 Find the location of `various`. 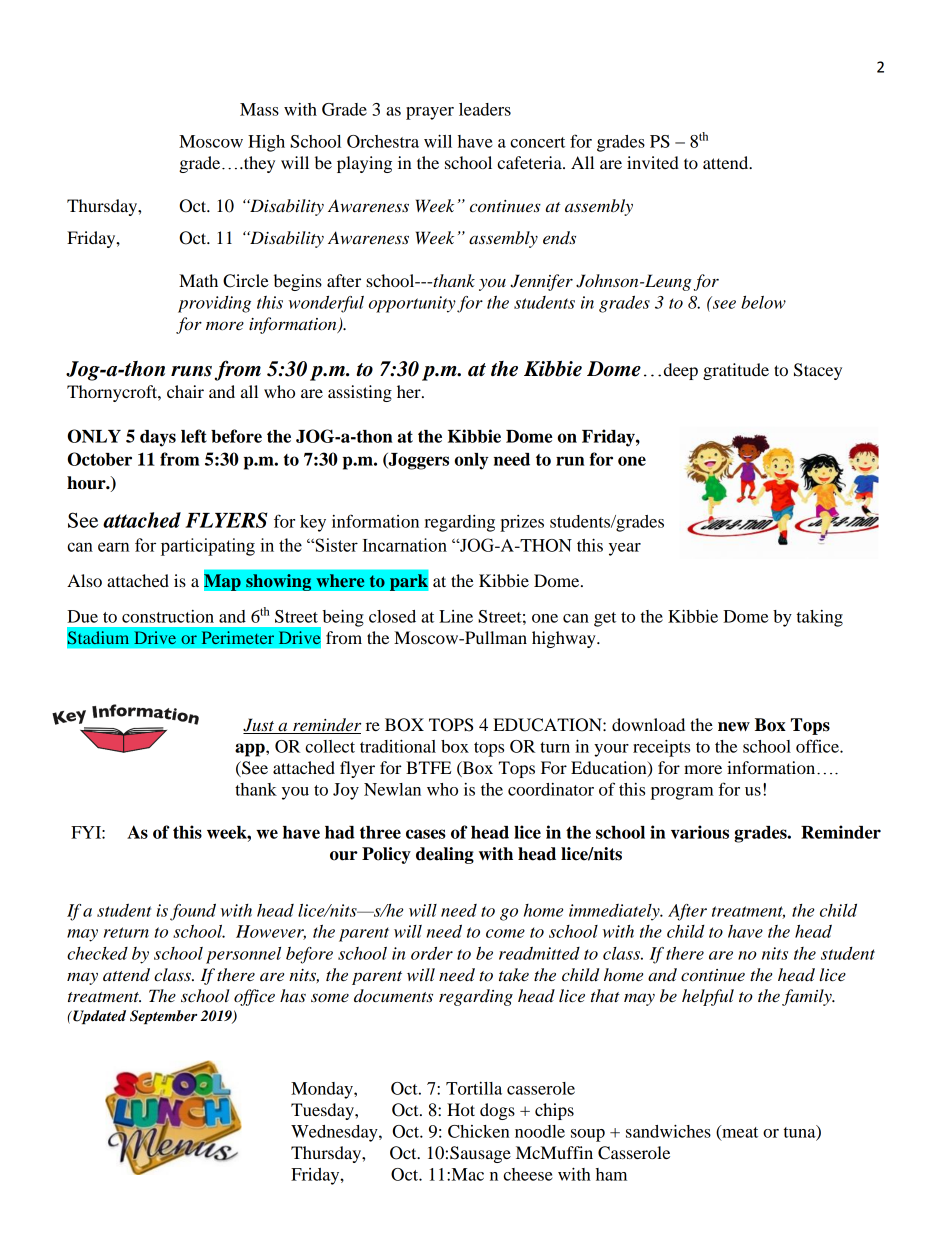

various is located at coordinates (700, 832).
